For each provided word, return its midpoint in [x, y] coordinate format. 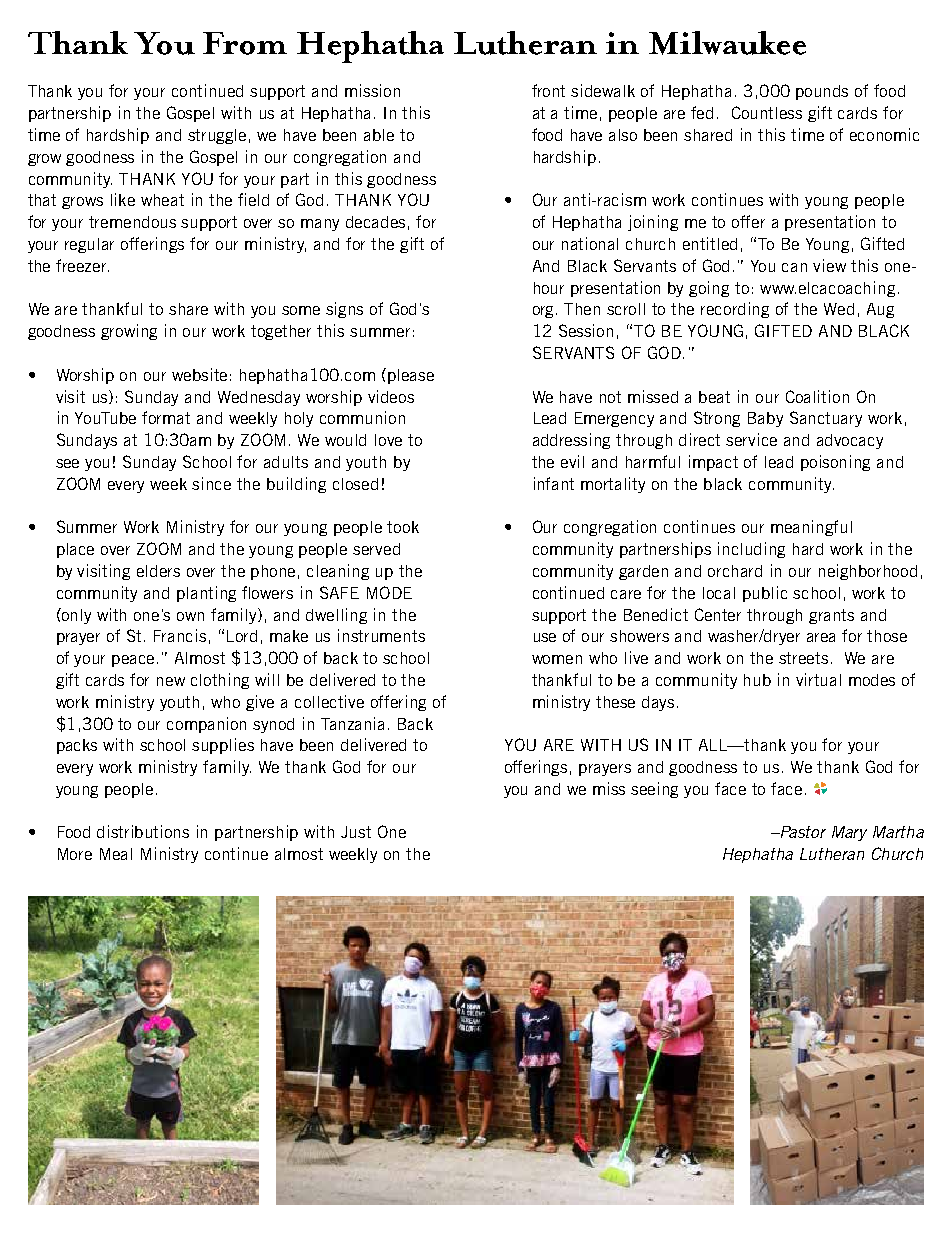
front [548, 90]
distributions [143, 831]
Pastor [802, 832]
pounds [822, 92]
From [245, 43]
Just [356, 832]
